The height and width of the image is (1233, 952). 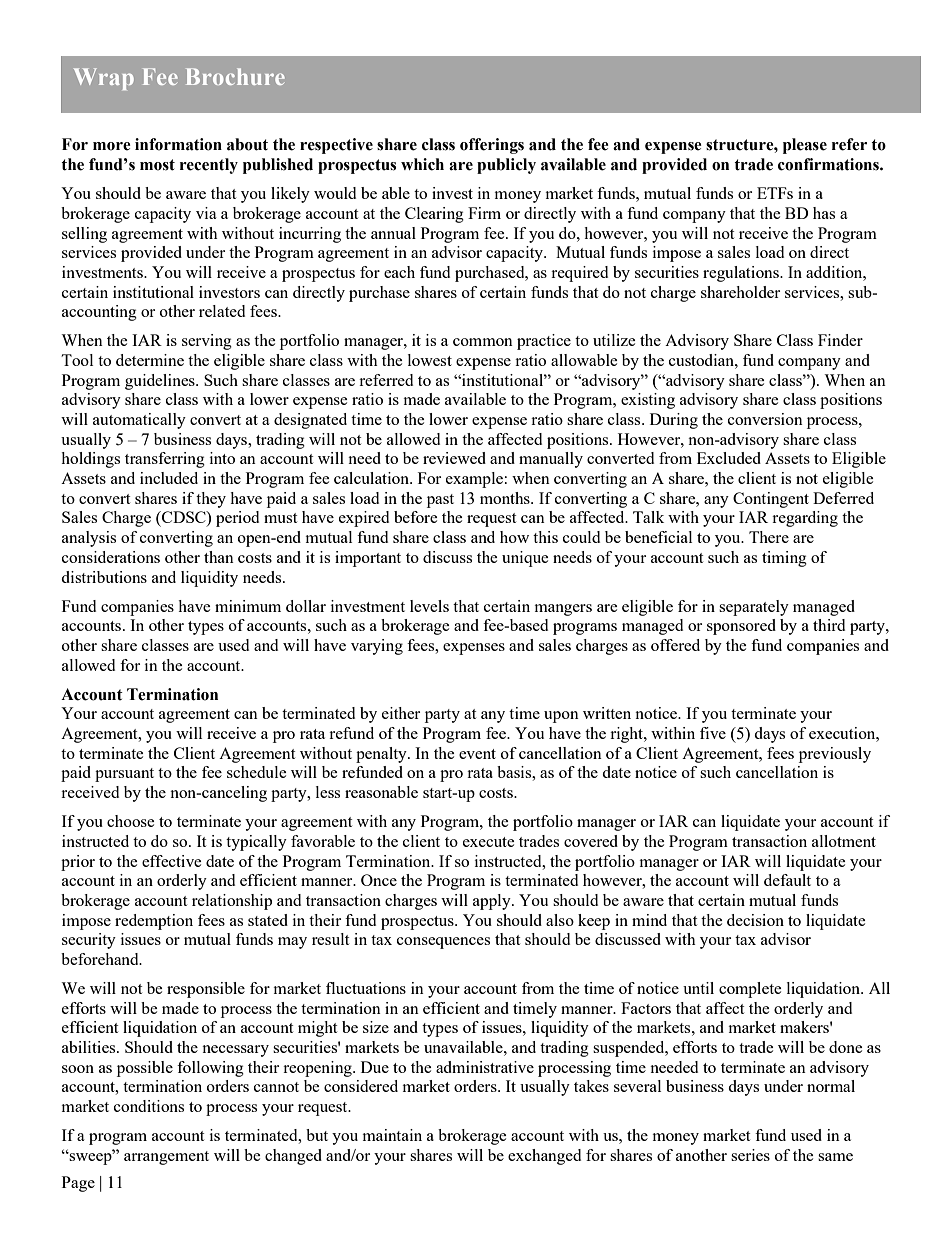 What do you see at coordinates (787, 880) in the image?
I see `default` at bounding box center [787, 880].
